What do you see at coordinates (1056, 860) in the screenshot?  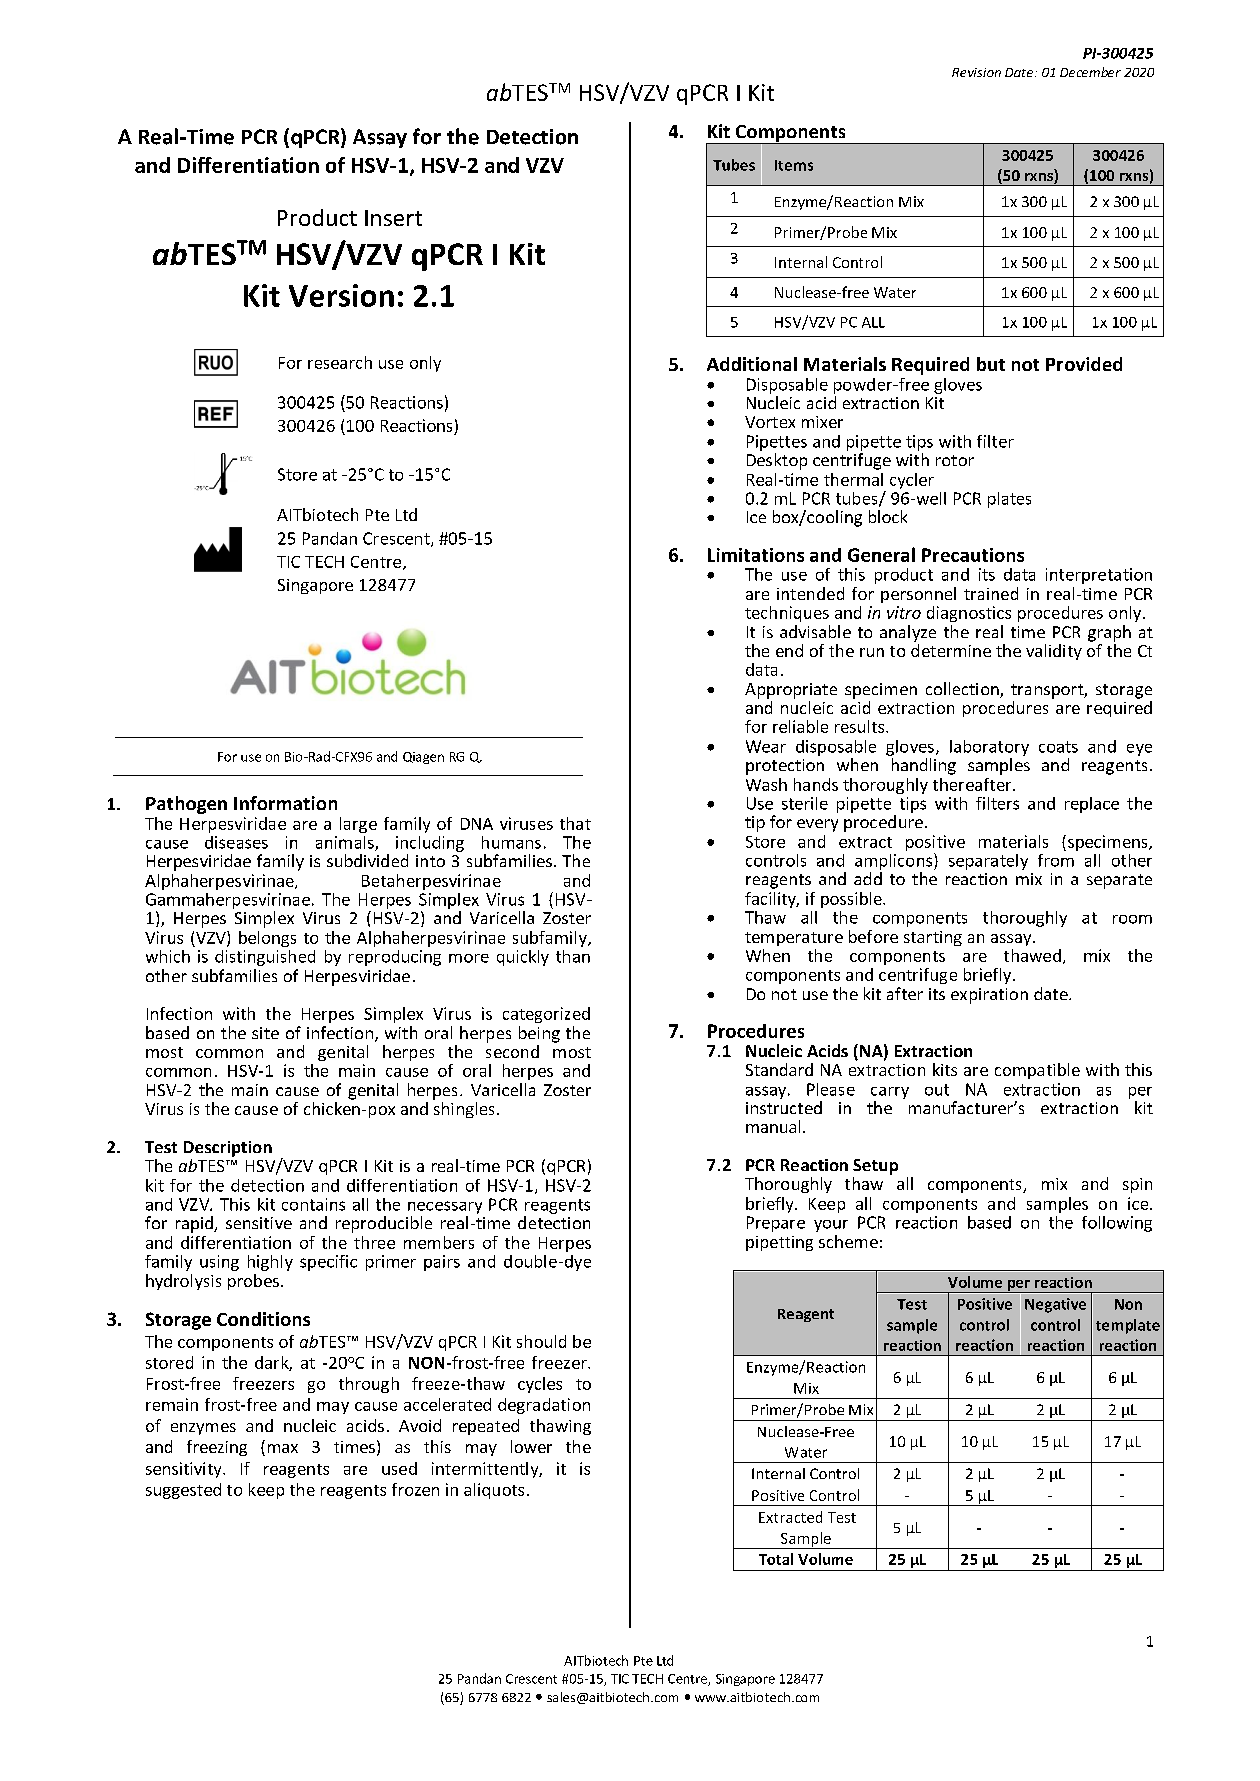 I see `from` at bounding box center [1056, 860].
